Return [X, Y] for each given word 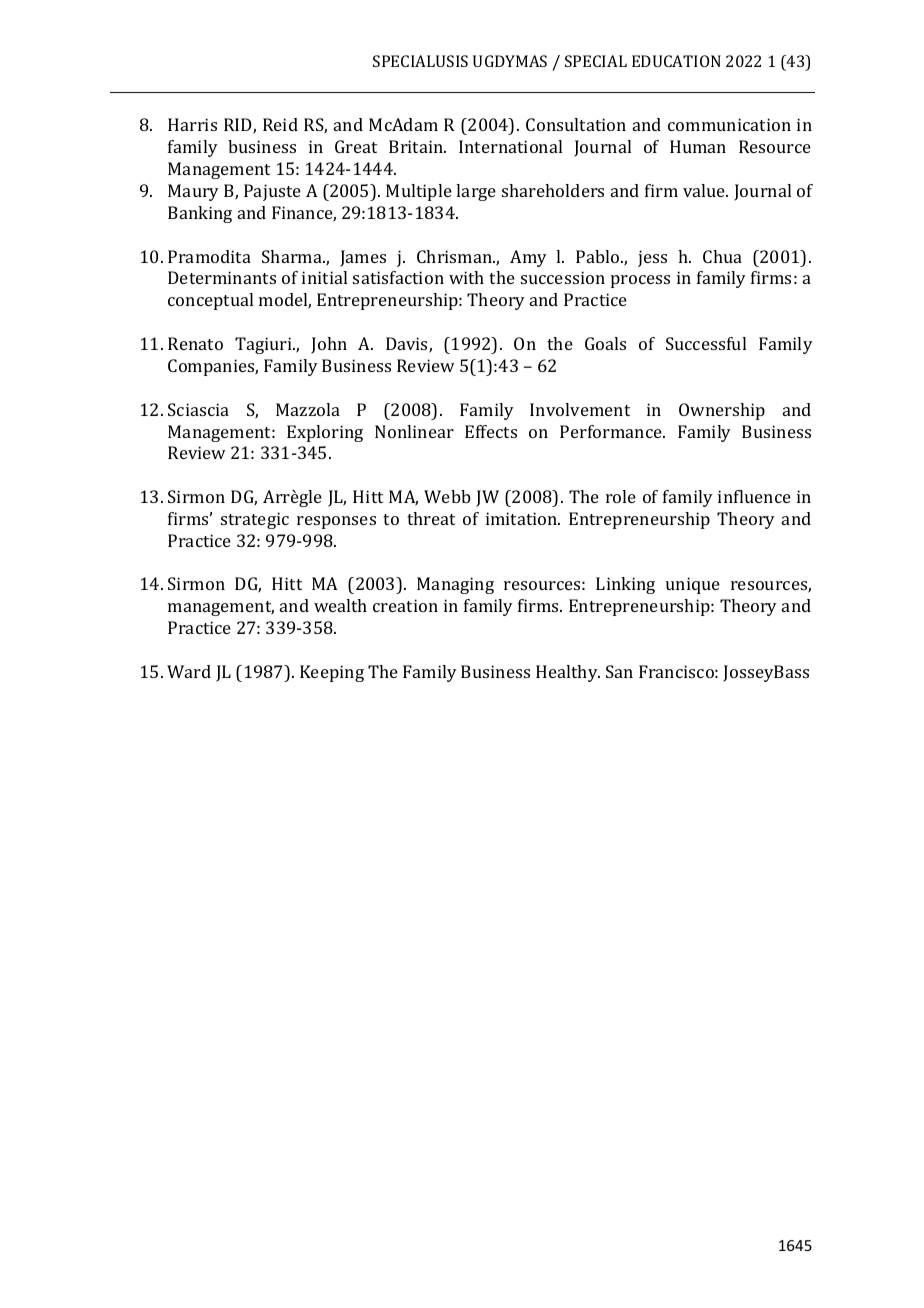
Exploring [325, 433]
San [619, 671]
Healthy [568, 673]
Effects [491, 431]
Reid [280, 124]
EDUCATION [676, 61]
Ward [189, 671]
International [510, 146]
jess [652, 258]
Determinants [222, 277]
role [621, 496]
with [466, 277]
